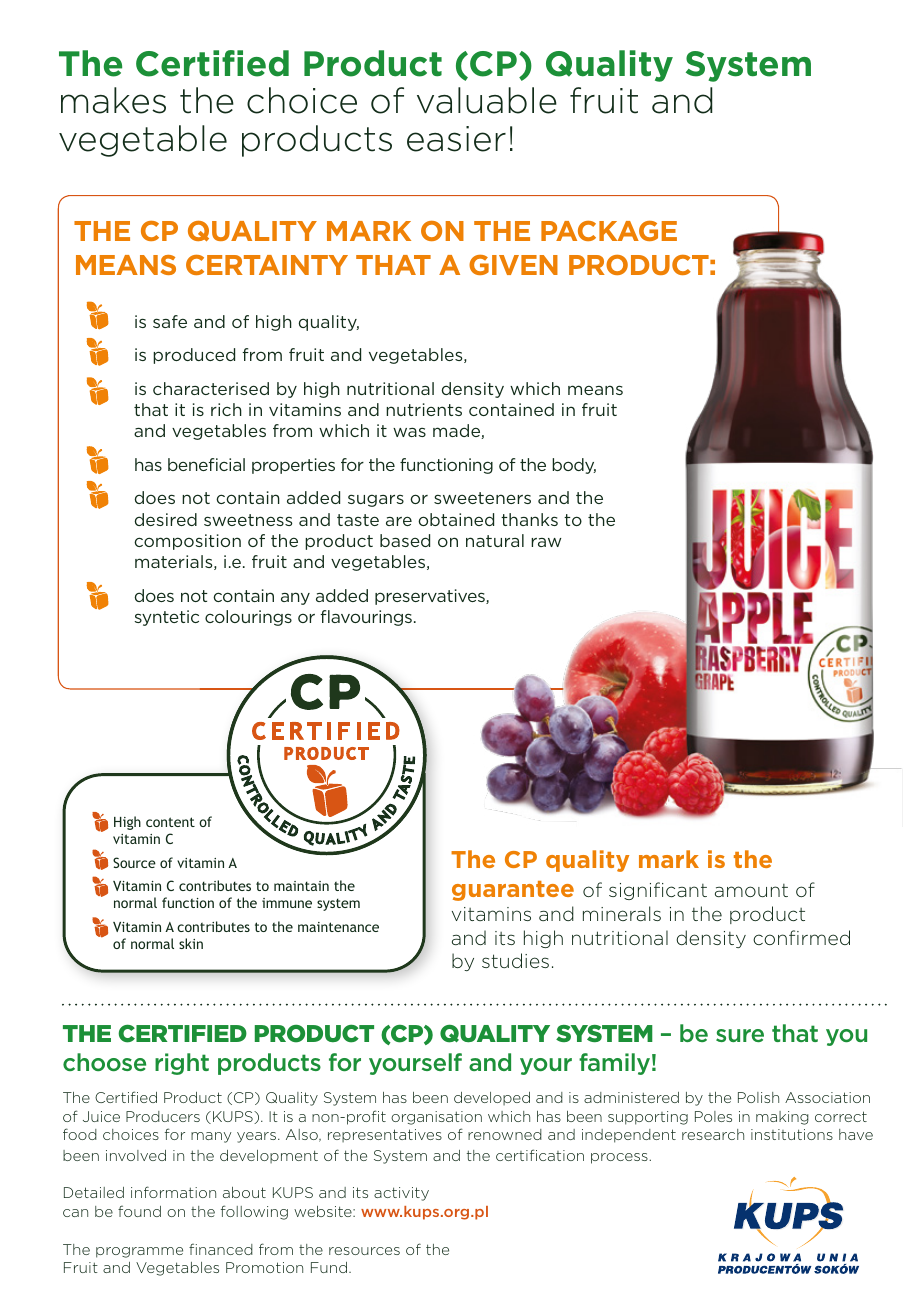 This screenshot has height=1311, width=924. What do you see at coordinates (609, 231) in the screenshot?
I see `PACKAGE` at bounding box center [609, 231].
